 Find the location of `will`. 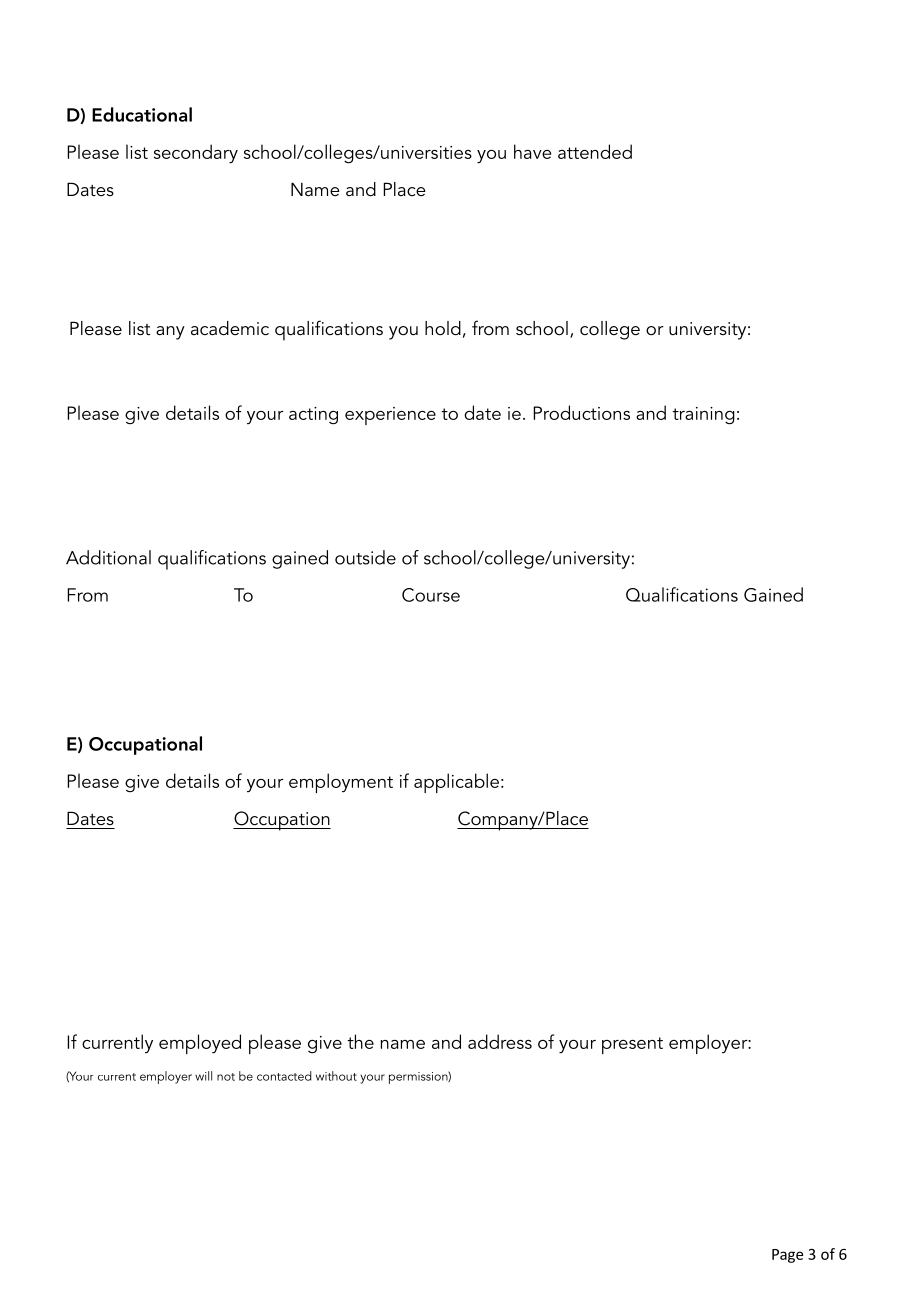

will is located at coordinates (203, 1076).
